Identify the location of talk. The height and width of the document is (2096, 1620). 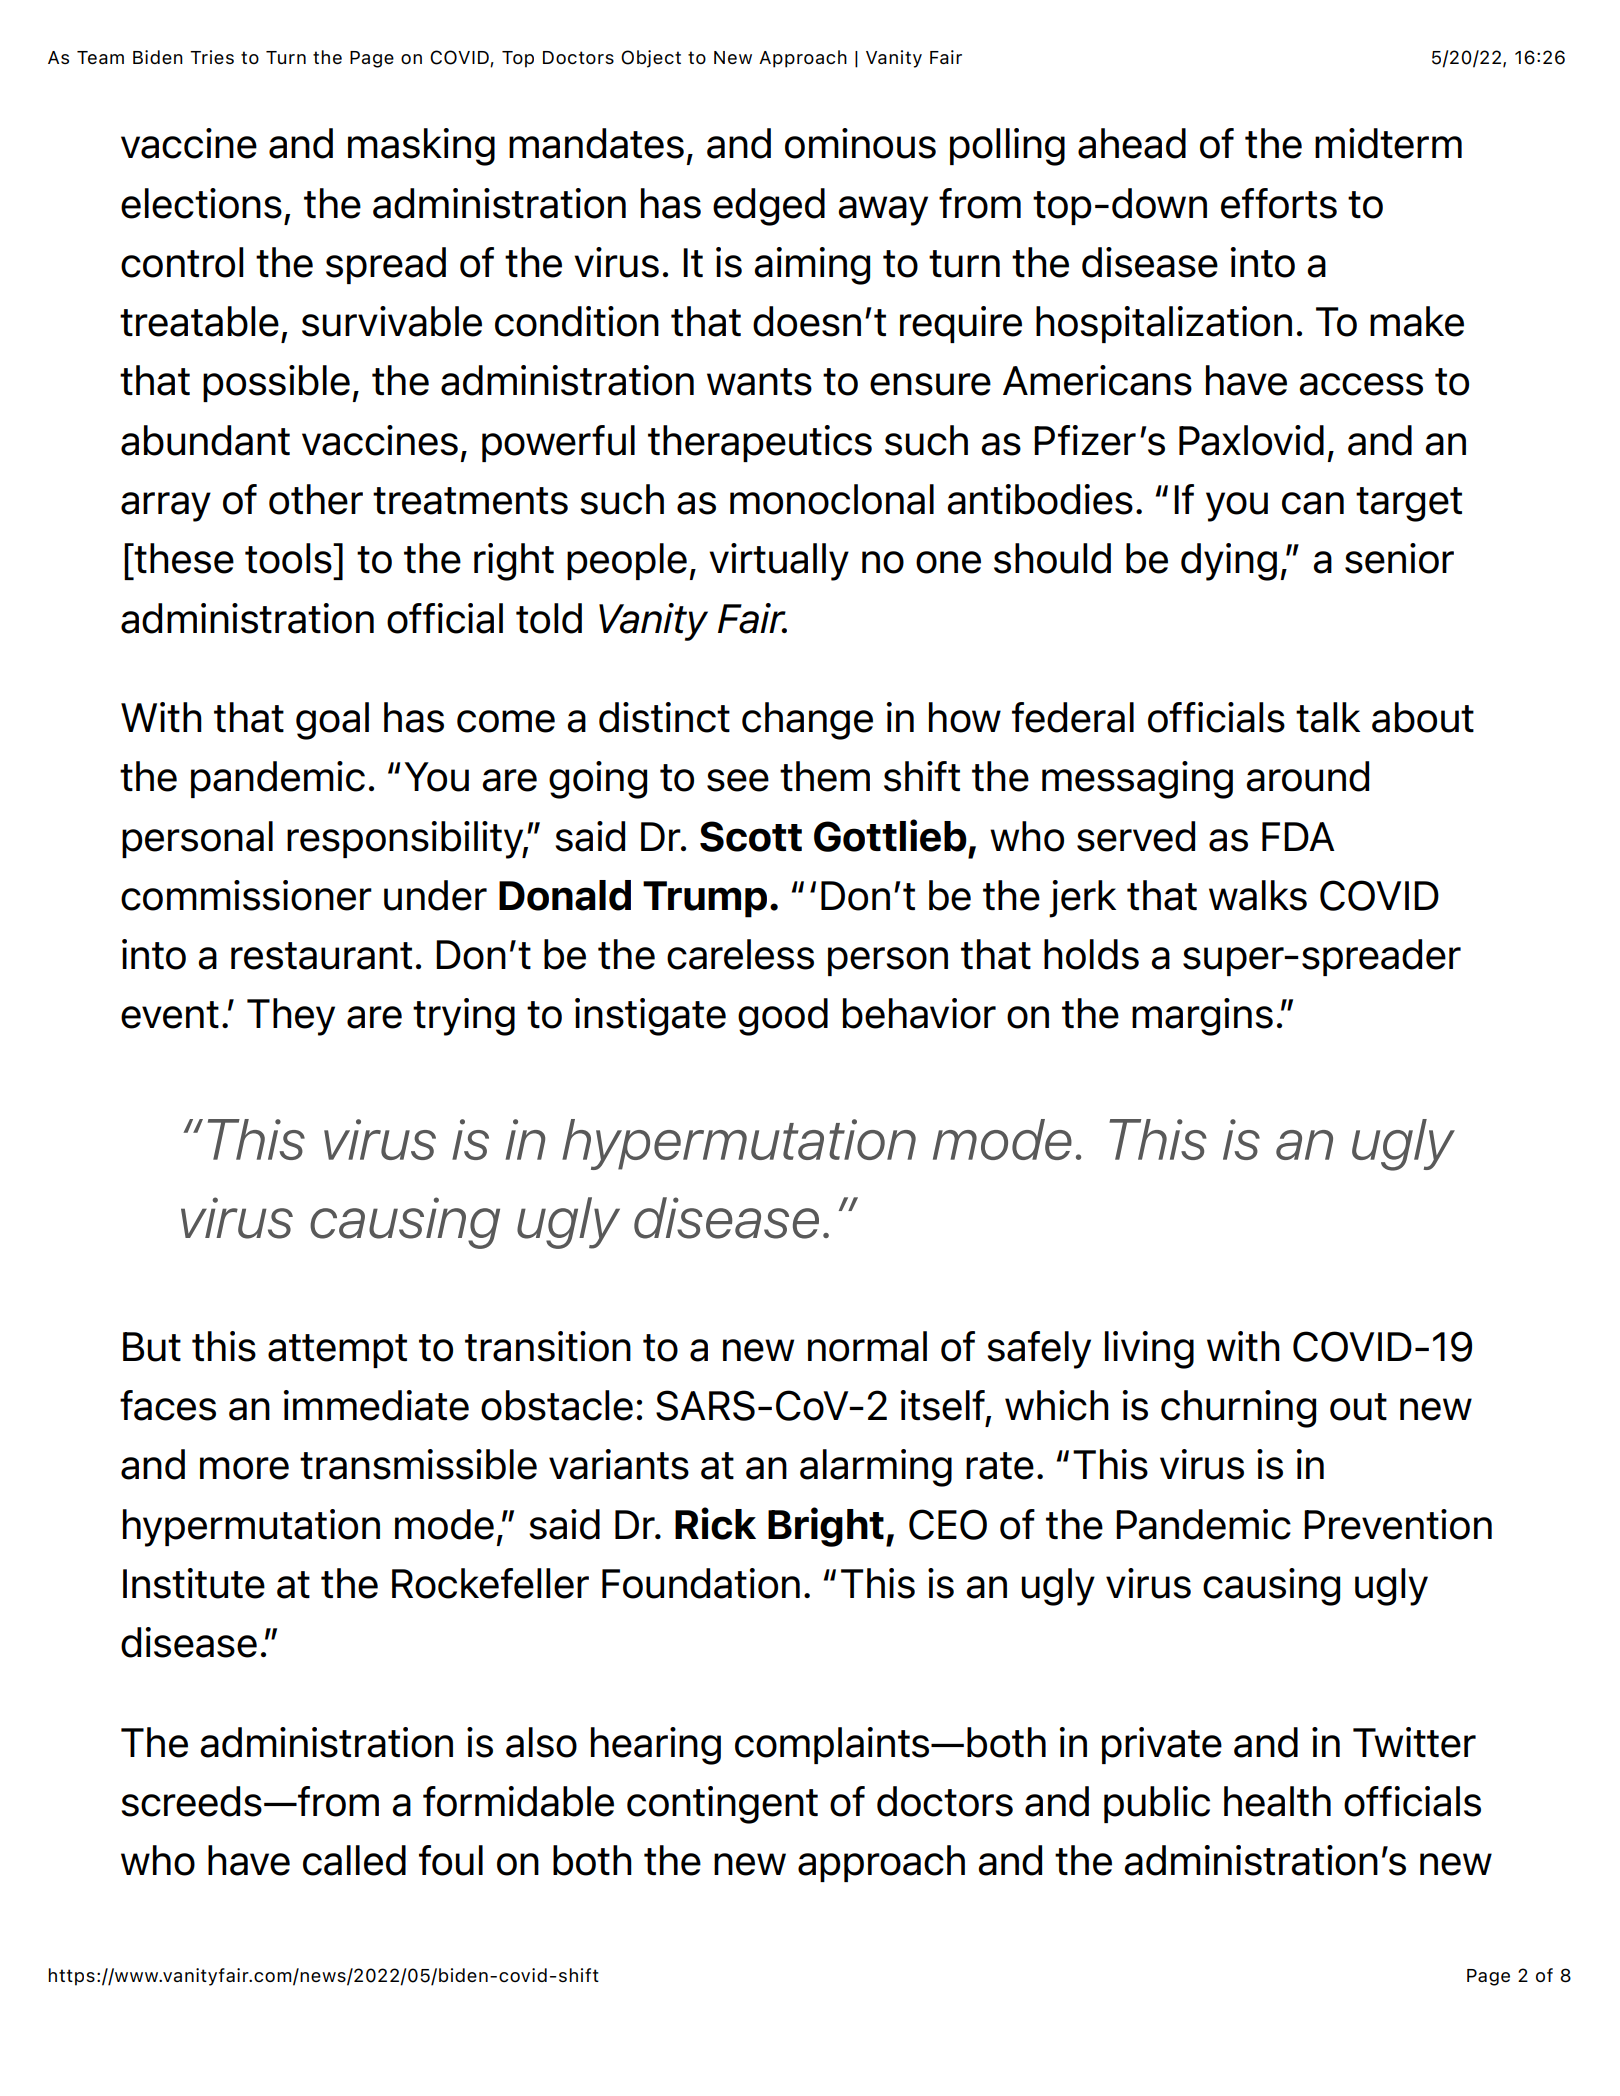
(1328, 717).
